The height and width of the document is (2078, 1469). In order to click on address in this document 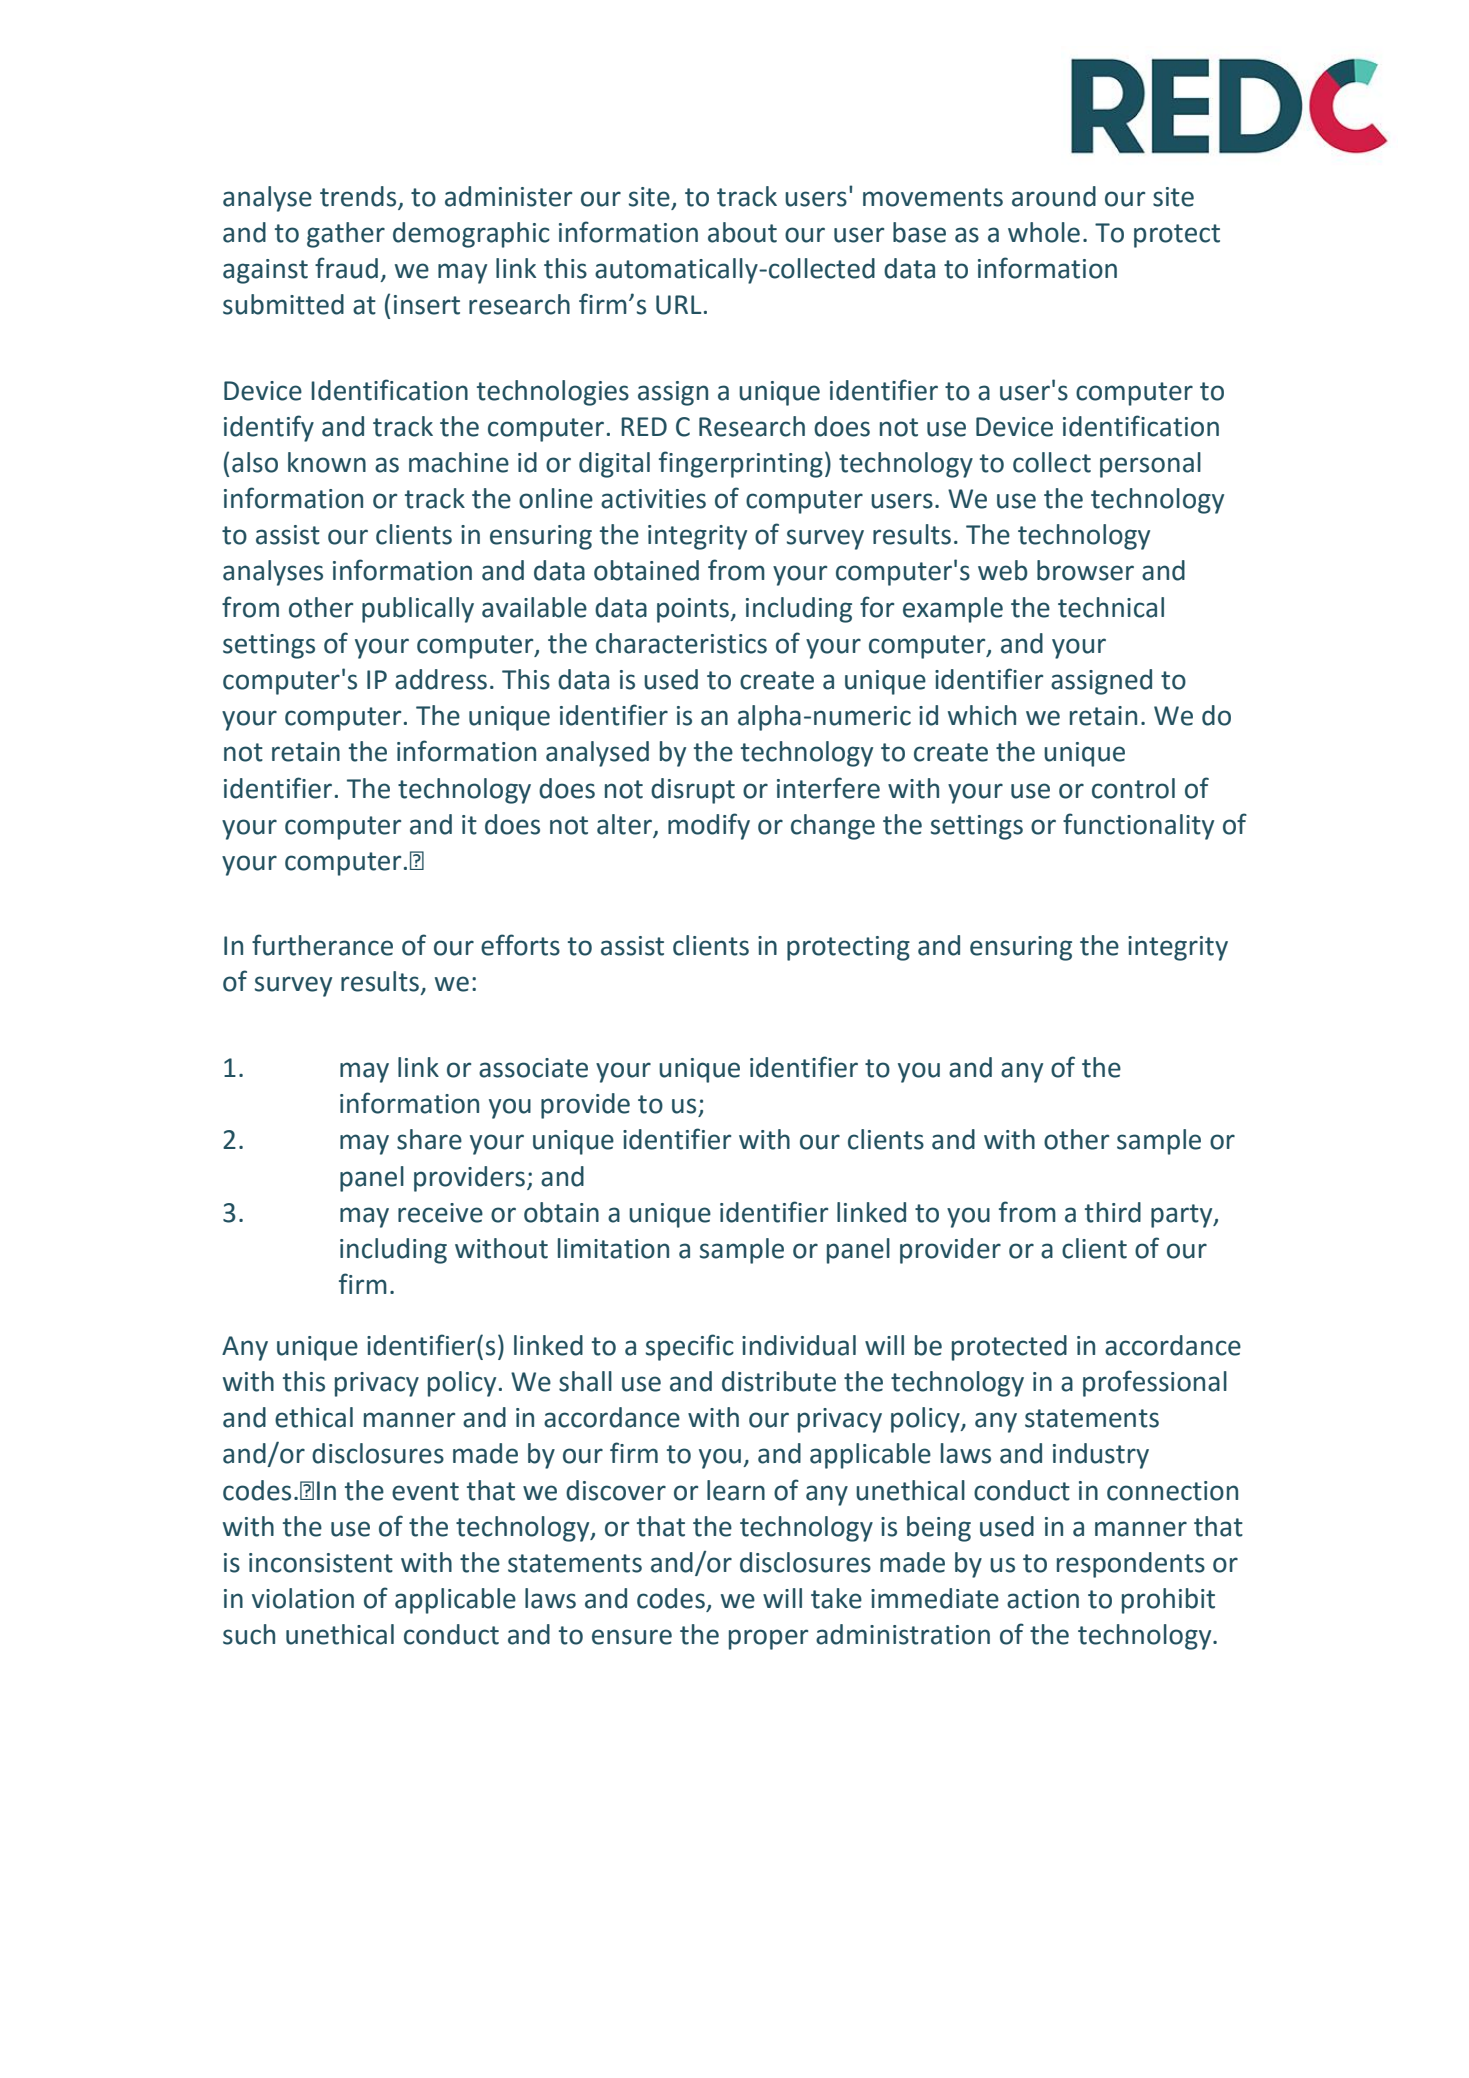, I will do `click(441, 679)`.
